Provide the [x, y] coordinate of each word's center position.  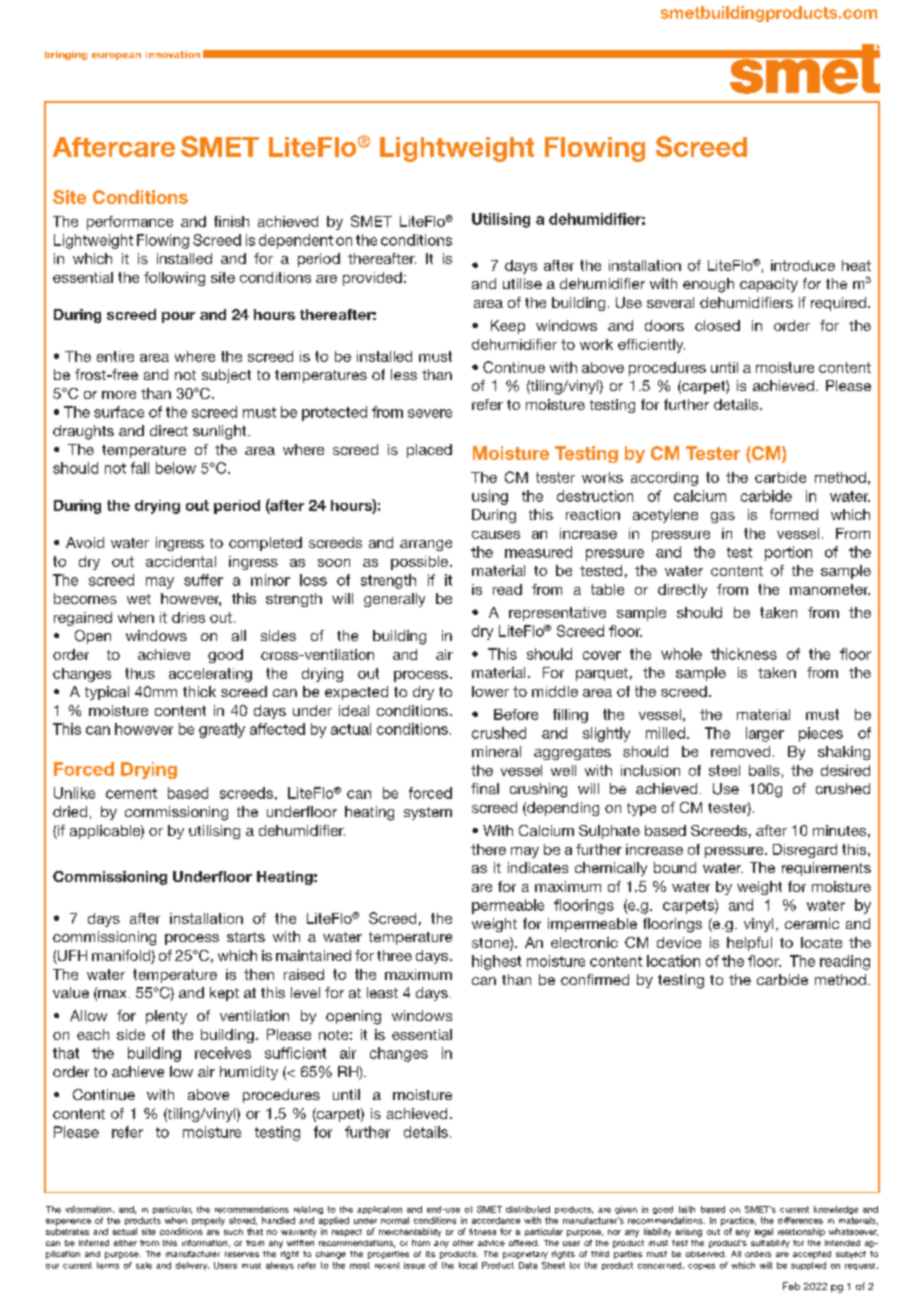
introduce [803, 265]
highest [496, 962]
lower [490, 691]
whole [681, 654]
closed [717, 325]
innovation [173, 54]
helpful [749, 944]
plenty [166, 1017]
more [119, 395]
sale [144, 1265]
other [463, 1243]
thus [140, 673]
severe [430, 413]
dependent [296, 241]
